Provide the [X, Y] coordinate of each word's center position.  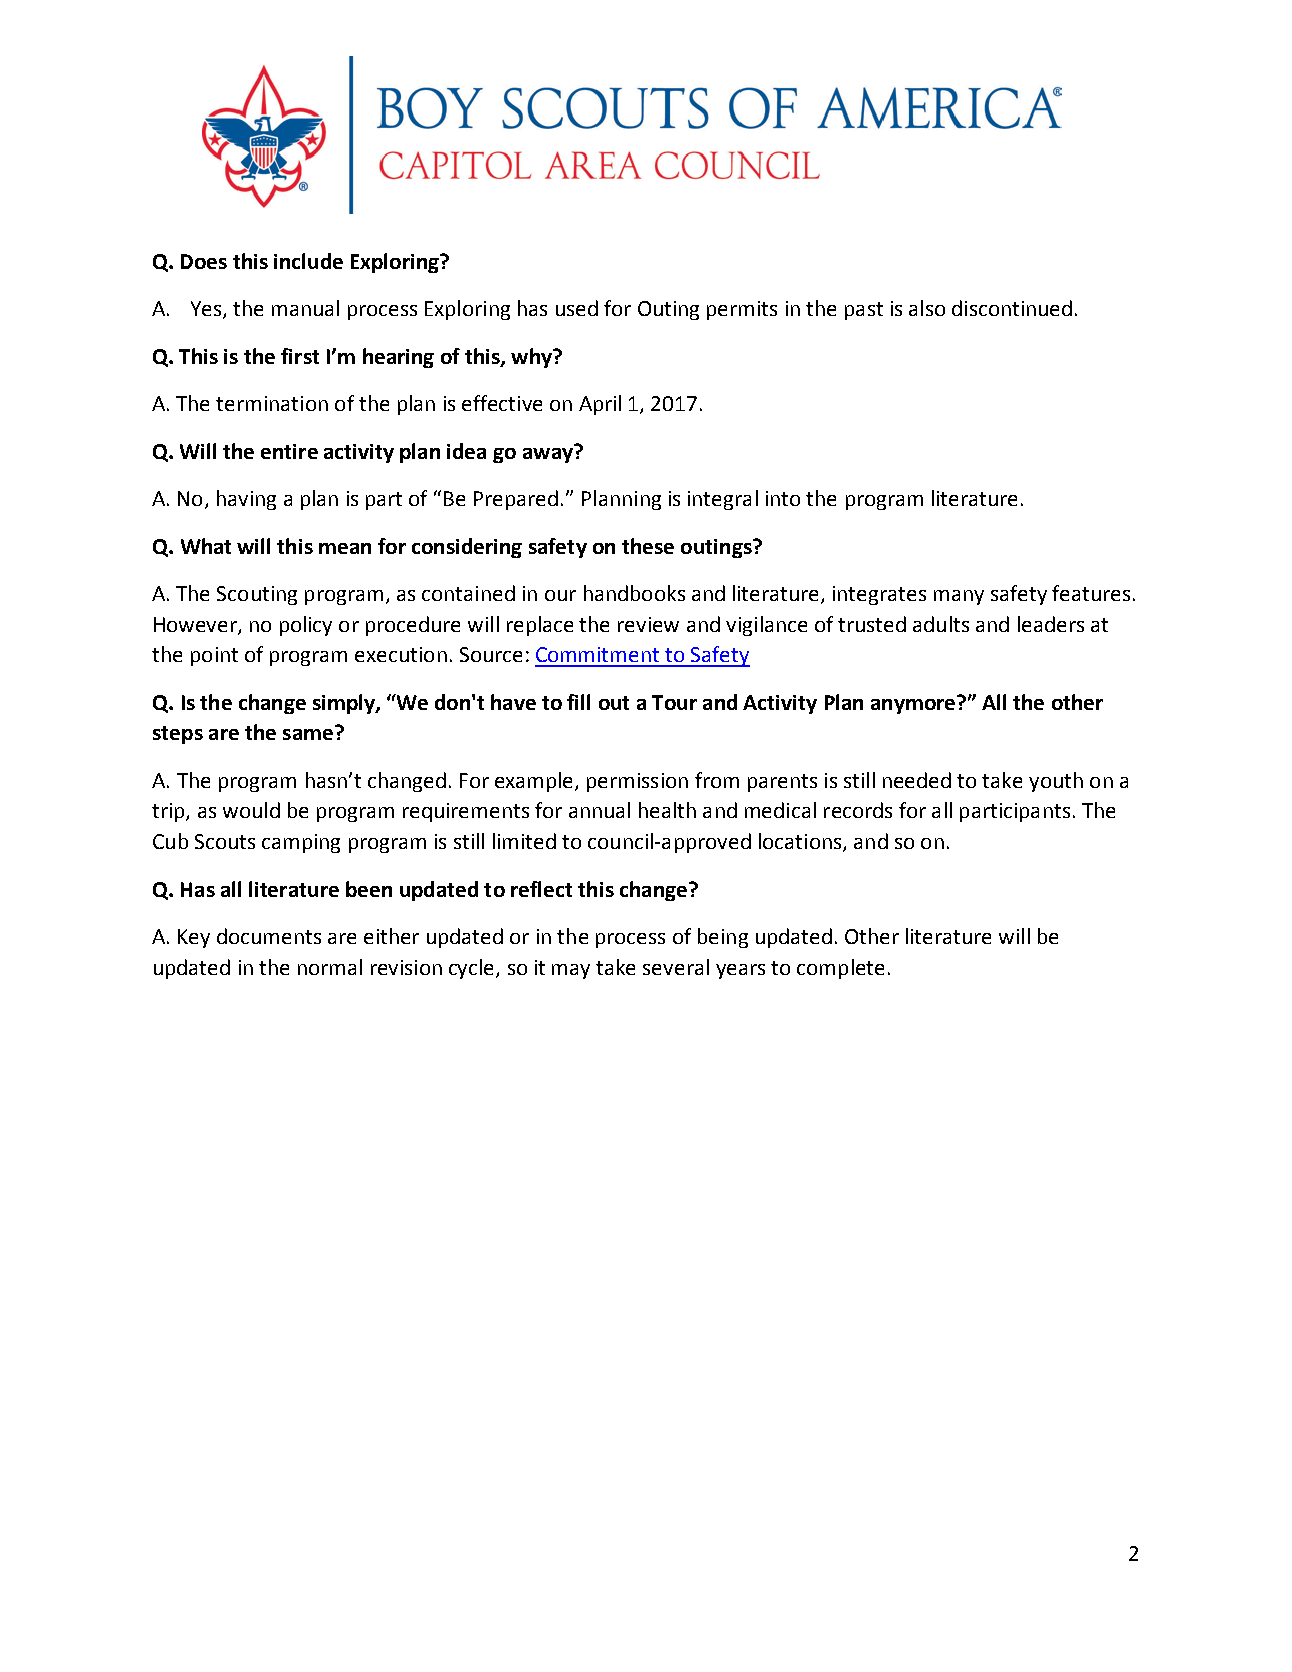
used [577, 308]
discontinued [1012, 308]
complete [840, 969]
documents [269, 936]
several [676, 967]
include [308, 261]
